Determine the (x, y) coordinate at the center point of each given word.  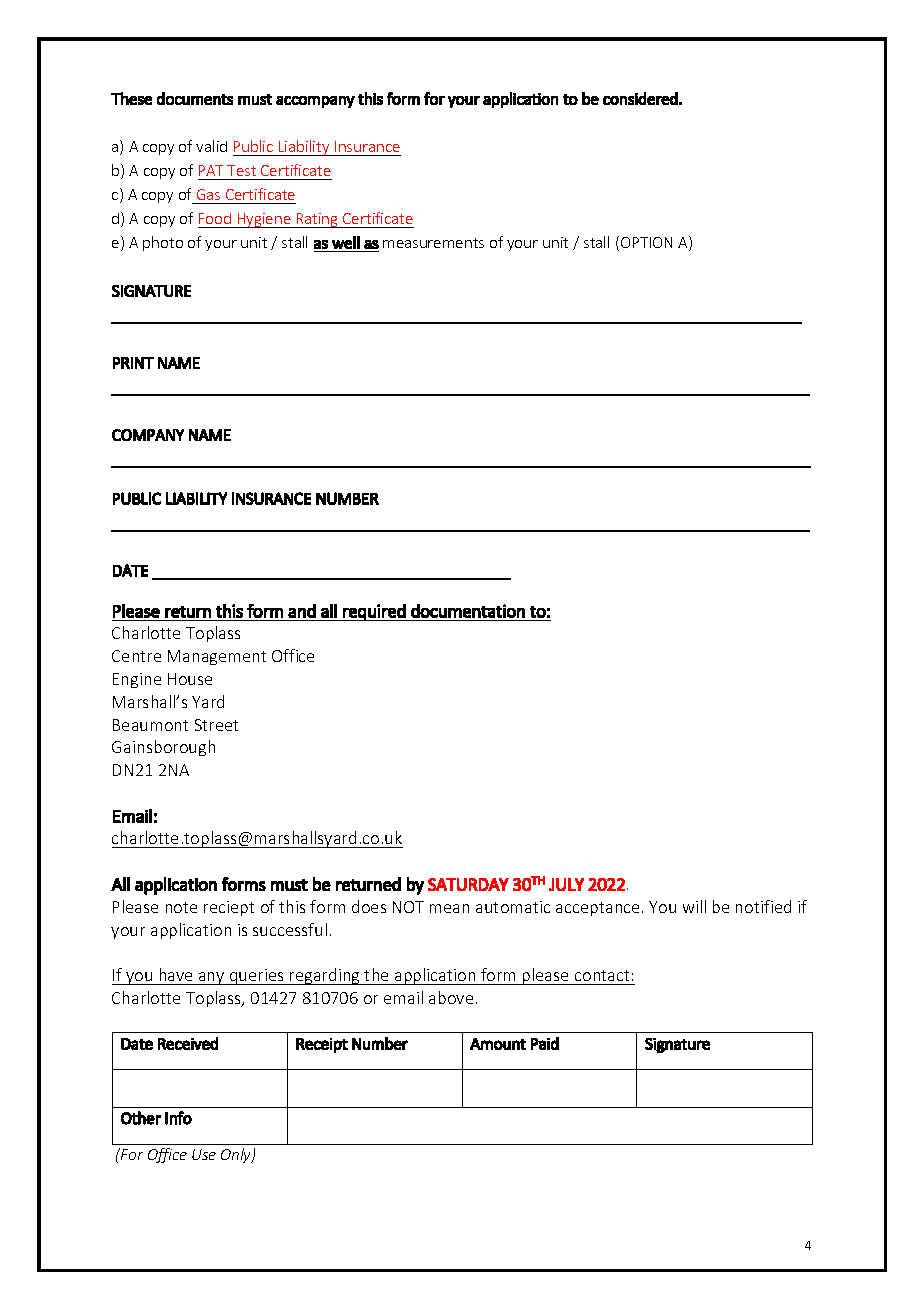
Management (217, 657)
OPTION (646, 242)
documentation (468, 611)
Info (178, 1118)
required (374, 612)
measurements (433, 243)
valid (211, 146)
